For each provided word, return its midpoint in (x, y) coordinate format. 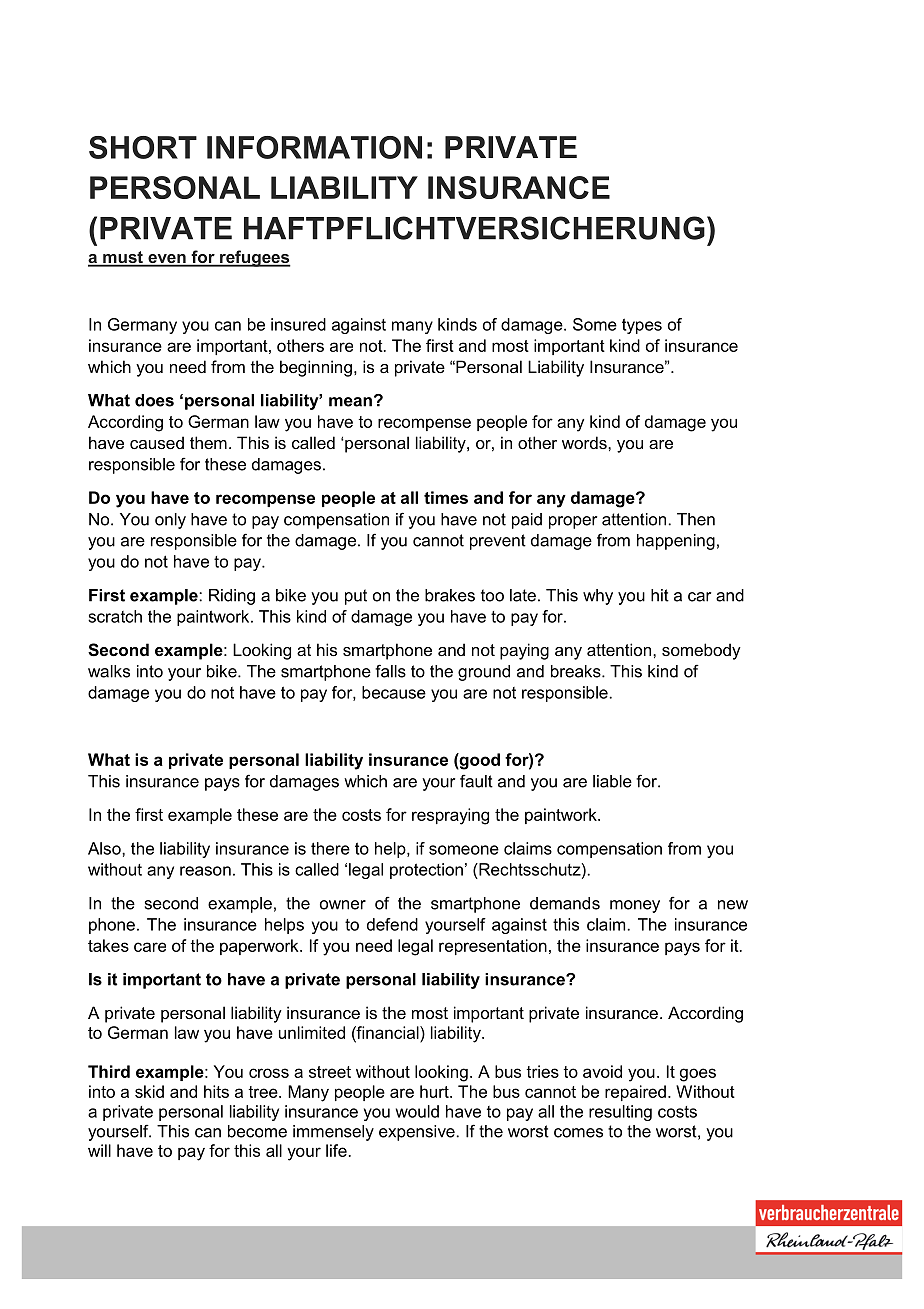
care (150, 947)
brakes (450, 595)
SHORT (143, 147)
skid (149, 1091)
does (154, 400)
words (585, 442)
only (170, 521)
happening (676, 542)
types (642, 326)
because (394, 692)
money (635, 906)
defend (392, 924)
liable (612, 781)
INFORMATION (314, 147)
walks (109, 671)
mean (350, 402)
